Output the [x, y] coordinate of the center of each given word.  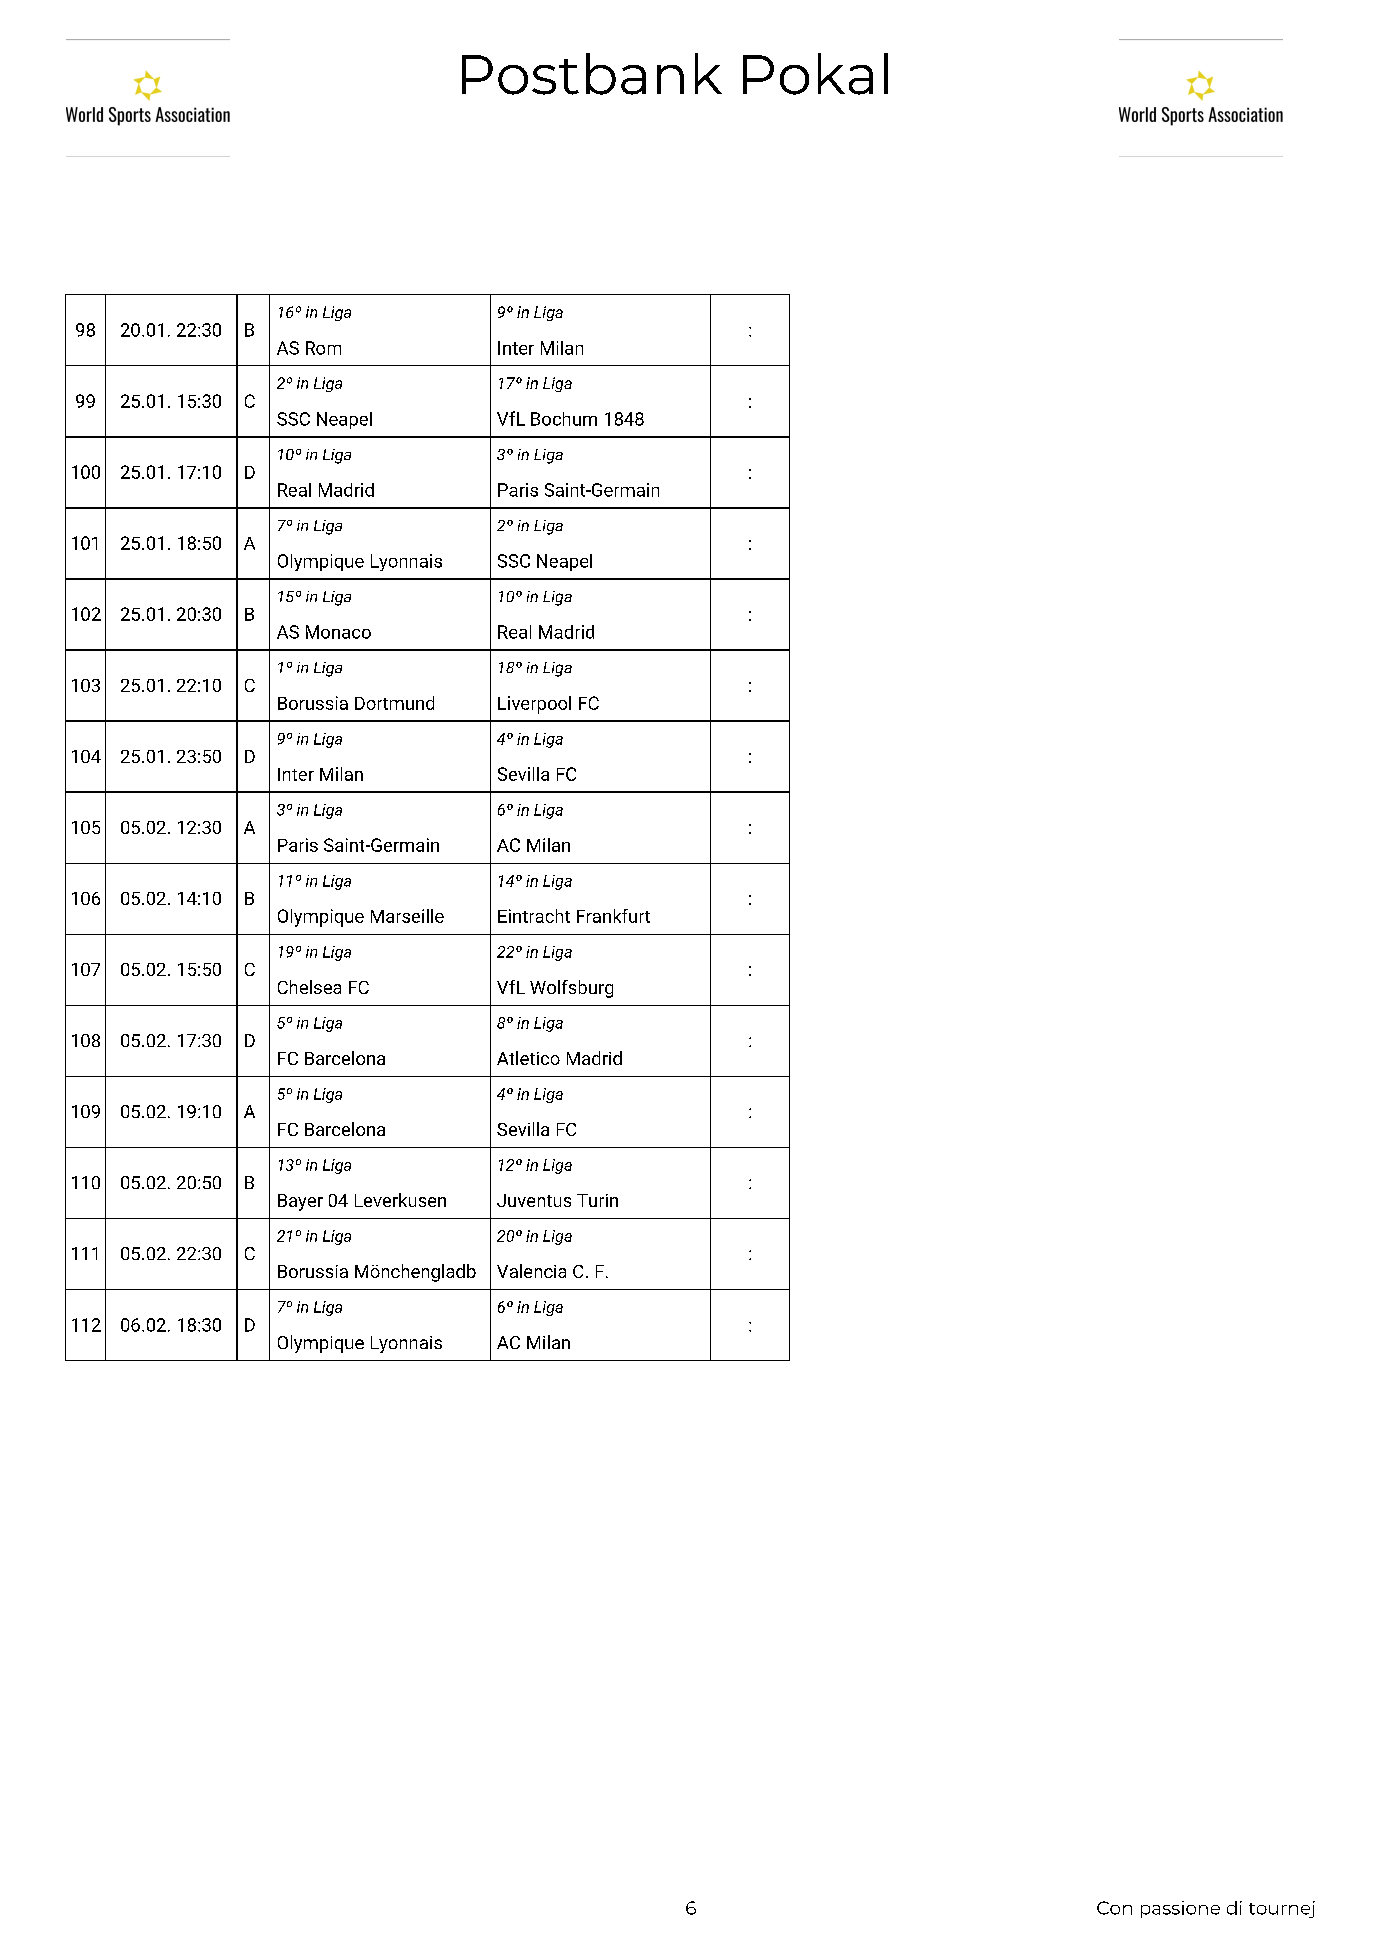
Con [1114, 1908]
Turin [597, 1200]
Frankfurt [613, 916]
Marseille [407, 916]
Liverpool [534, 705]
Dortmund [394, 703]
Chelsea [309, 987]
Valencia [531, 1271]
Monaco [338, 632]
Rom [323, 348]
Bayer [300, 1202]
